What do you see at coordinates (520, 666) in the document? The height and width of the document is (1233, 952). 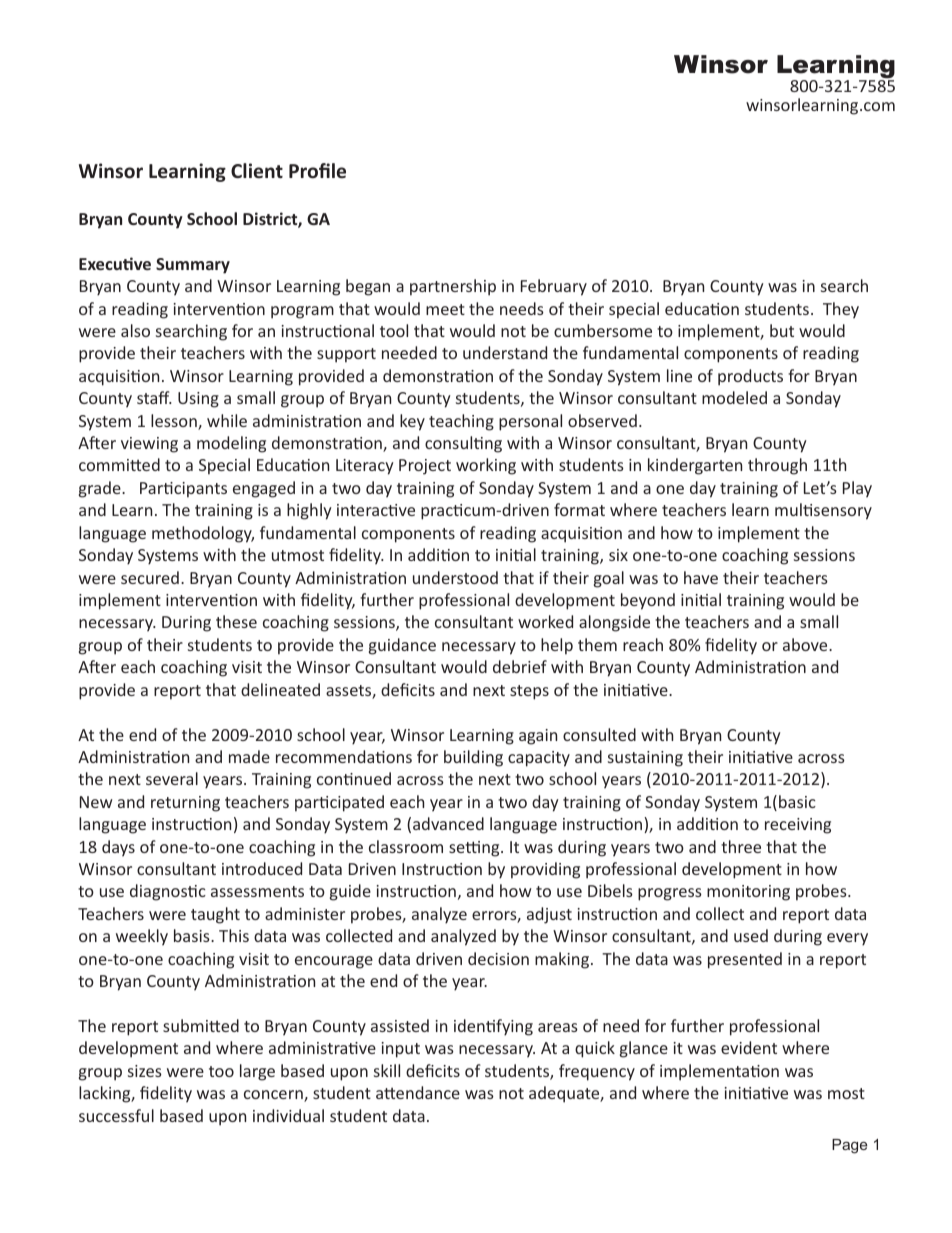 I see `debrief` at bounding box center [520, 666].
